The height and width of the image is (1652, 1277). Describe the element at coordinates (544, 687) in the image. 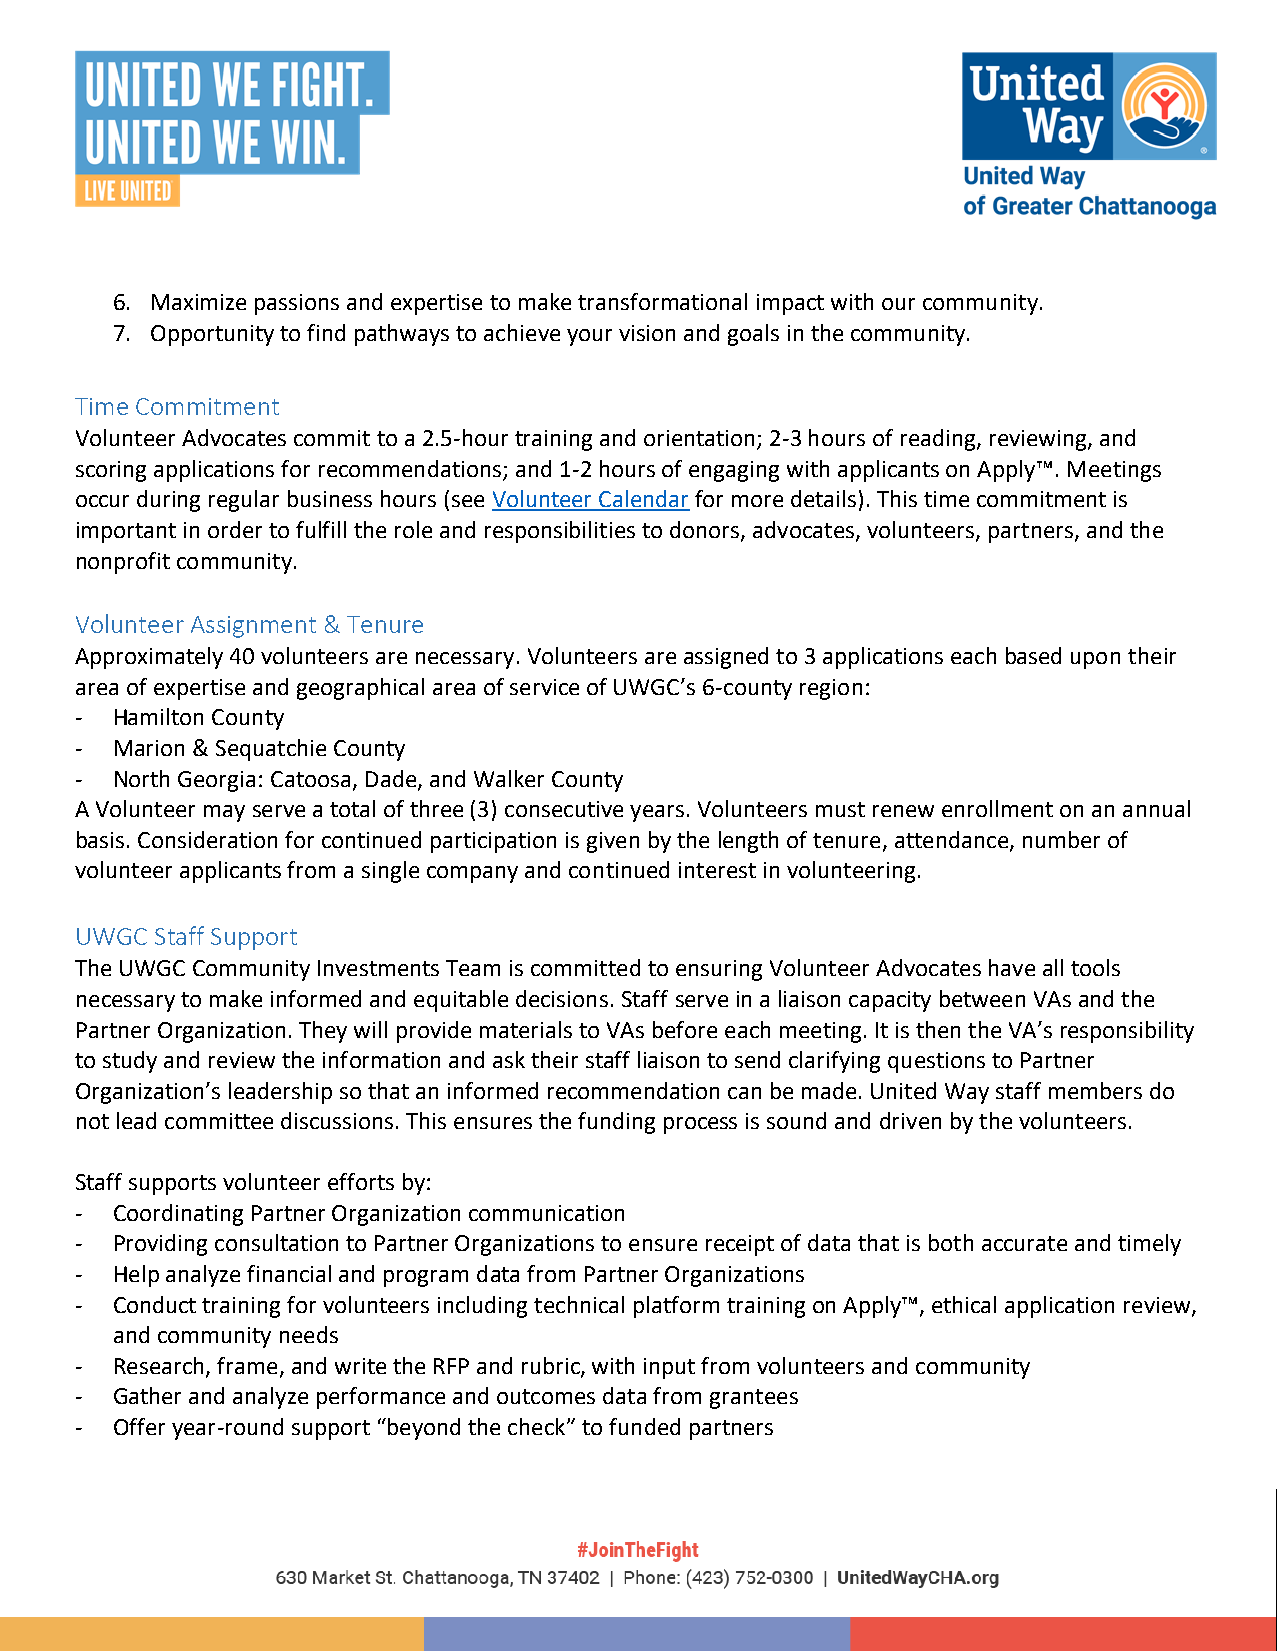

I see `service` at that location.
